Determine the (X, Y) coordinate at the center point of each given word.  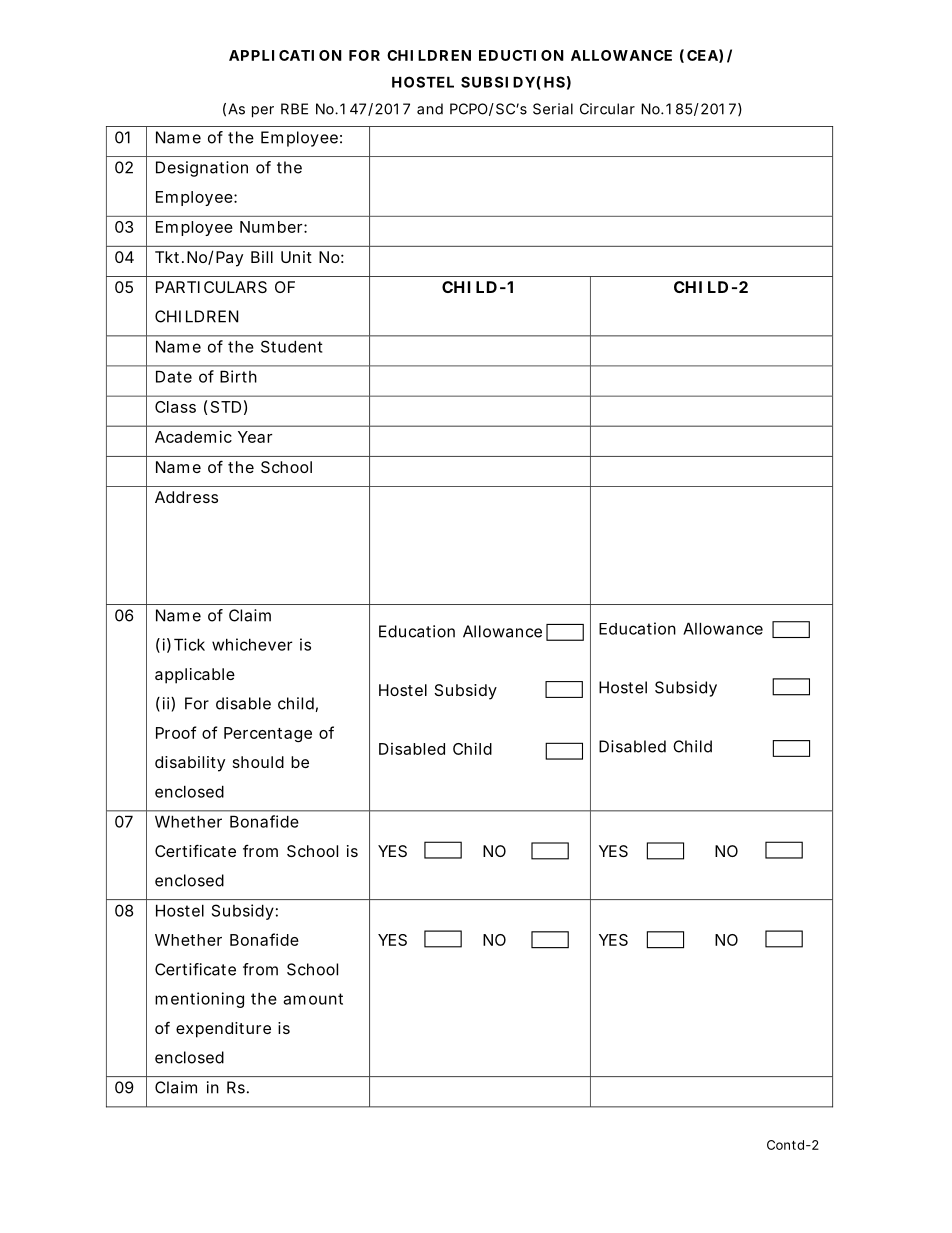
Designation (202, 169)
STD (226, 407)
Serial (553, 109)
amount (313, 999)
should (258, 762)
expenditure (223, 1030)
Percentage (268, 734)
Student (291, 346)
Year (255, 437)
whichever (252, 644)
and (430, 109)
